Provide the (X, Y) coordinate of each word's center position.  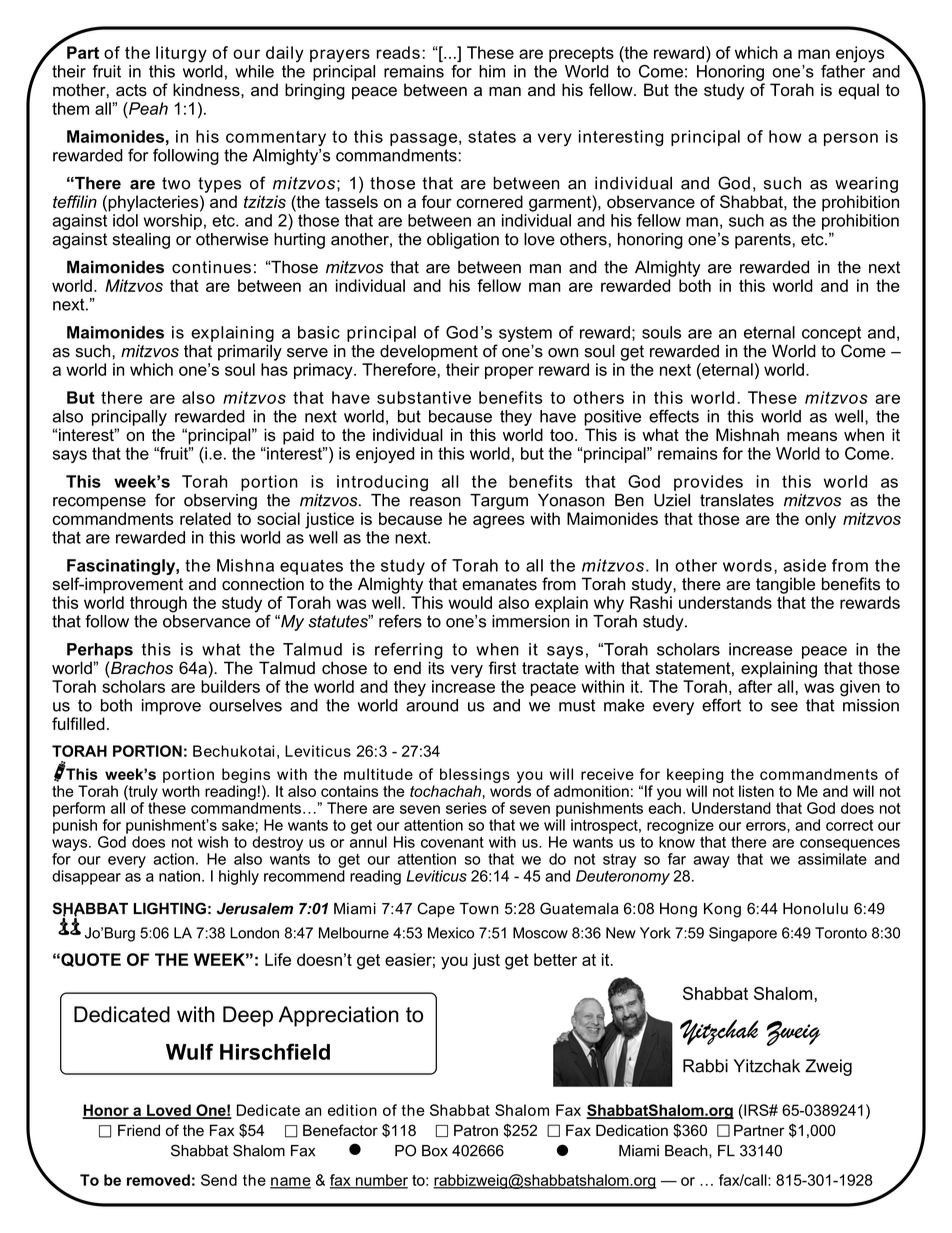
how (785, 136)
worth (181, 791)
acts (131, 90)
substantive (424, 397)
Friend (139, 1130)
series (466, 808)
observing (220, 502)
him (492, 71)
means (812, 436)
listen (756, 791)
